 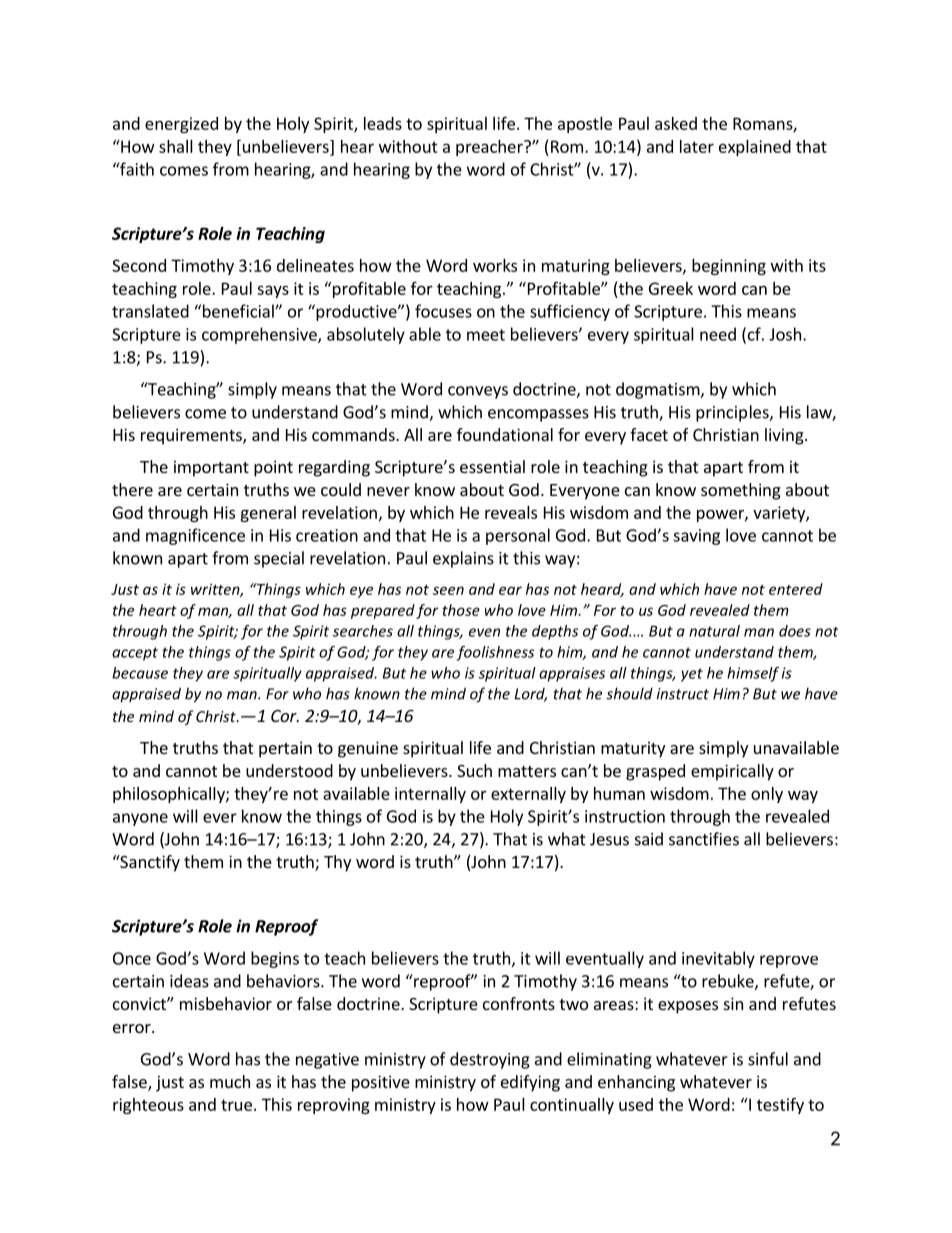 What do you see at coordinates (461, 610) in the screenshot?
I see `those` at bounding box center [461, 610].
